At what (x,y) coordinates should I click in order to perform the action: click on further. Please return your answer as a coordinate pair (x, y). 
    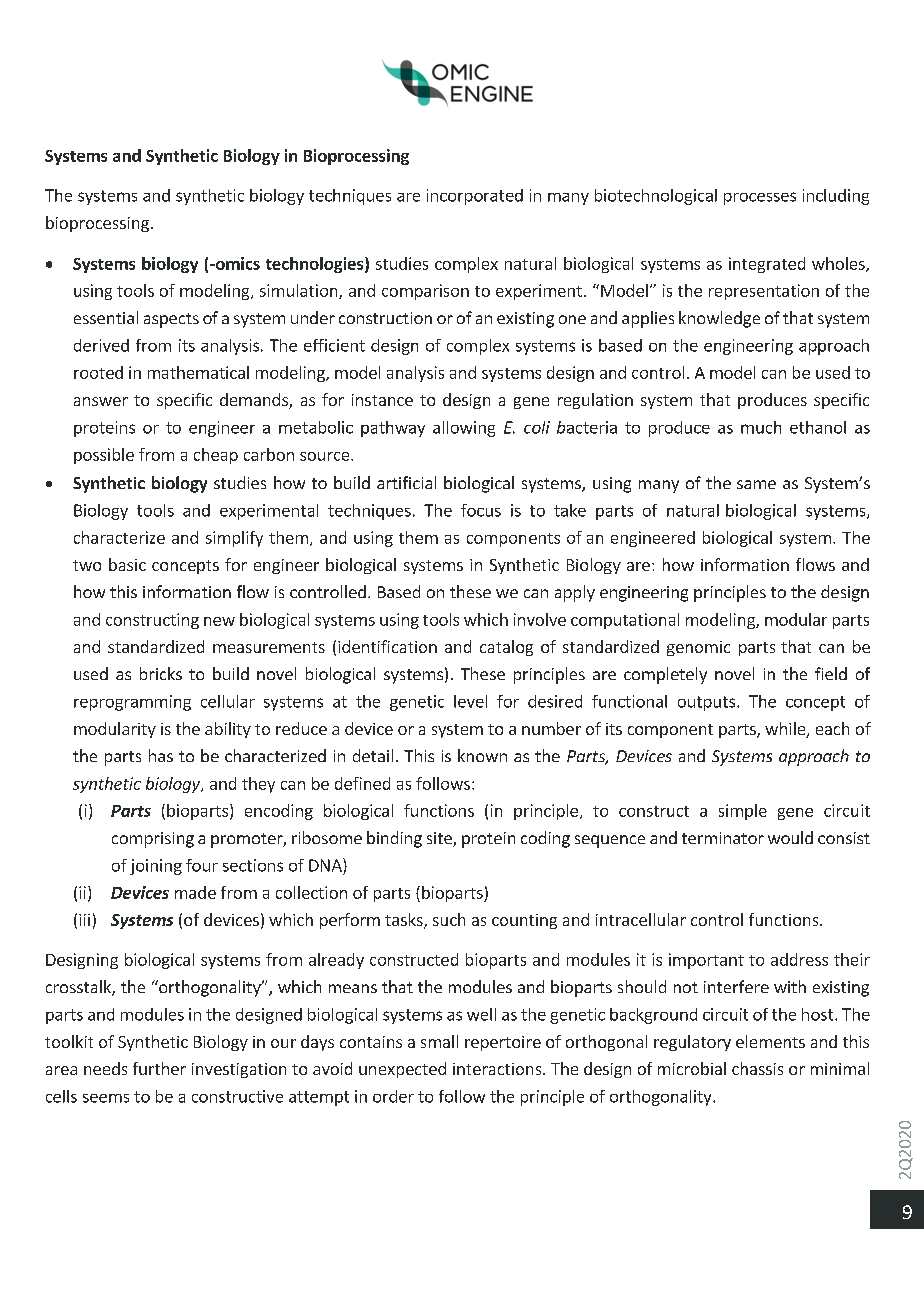
    Looking at the image, I should click on (159, 1068).
